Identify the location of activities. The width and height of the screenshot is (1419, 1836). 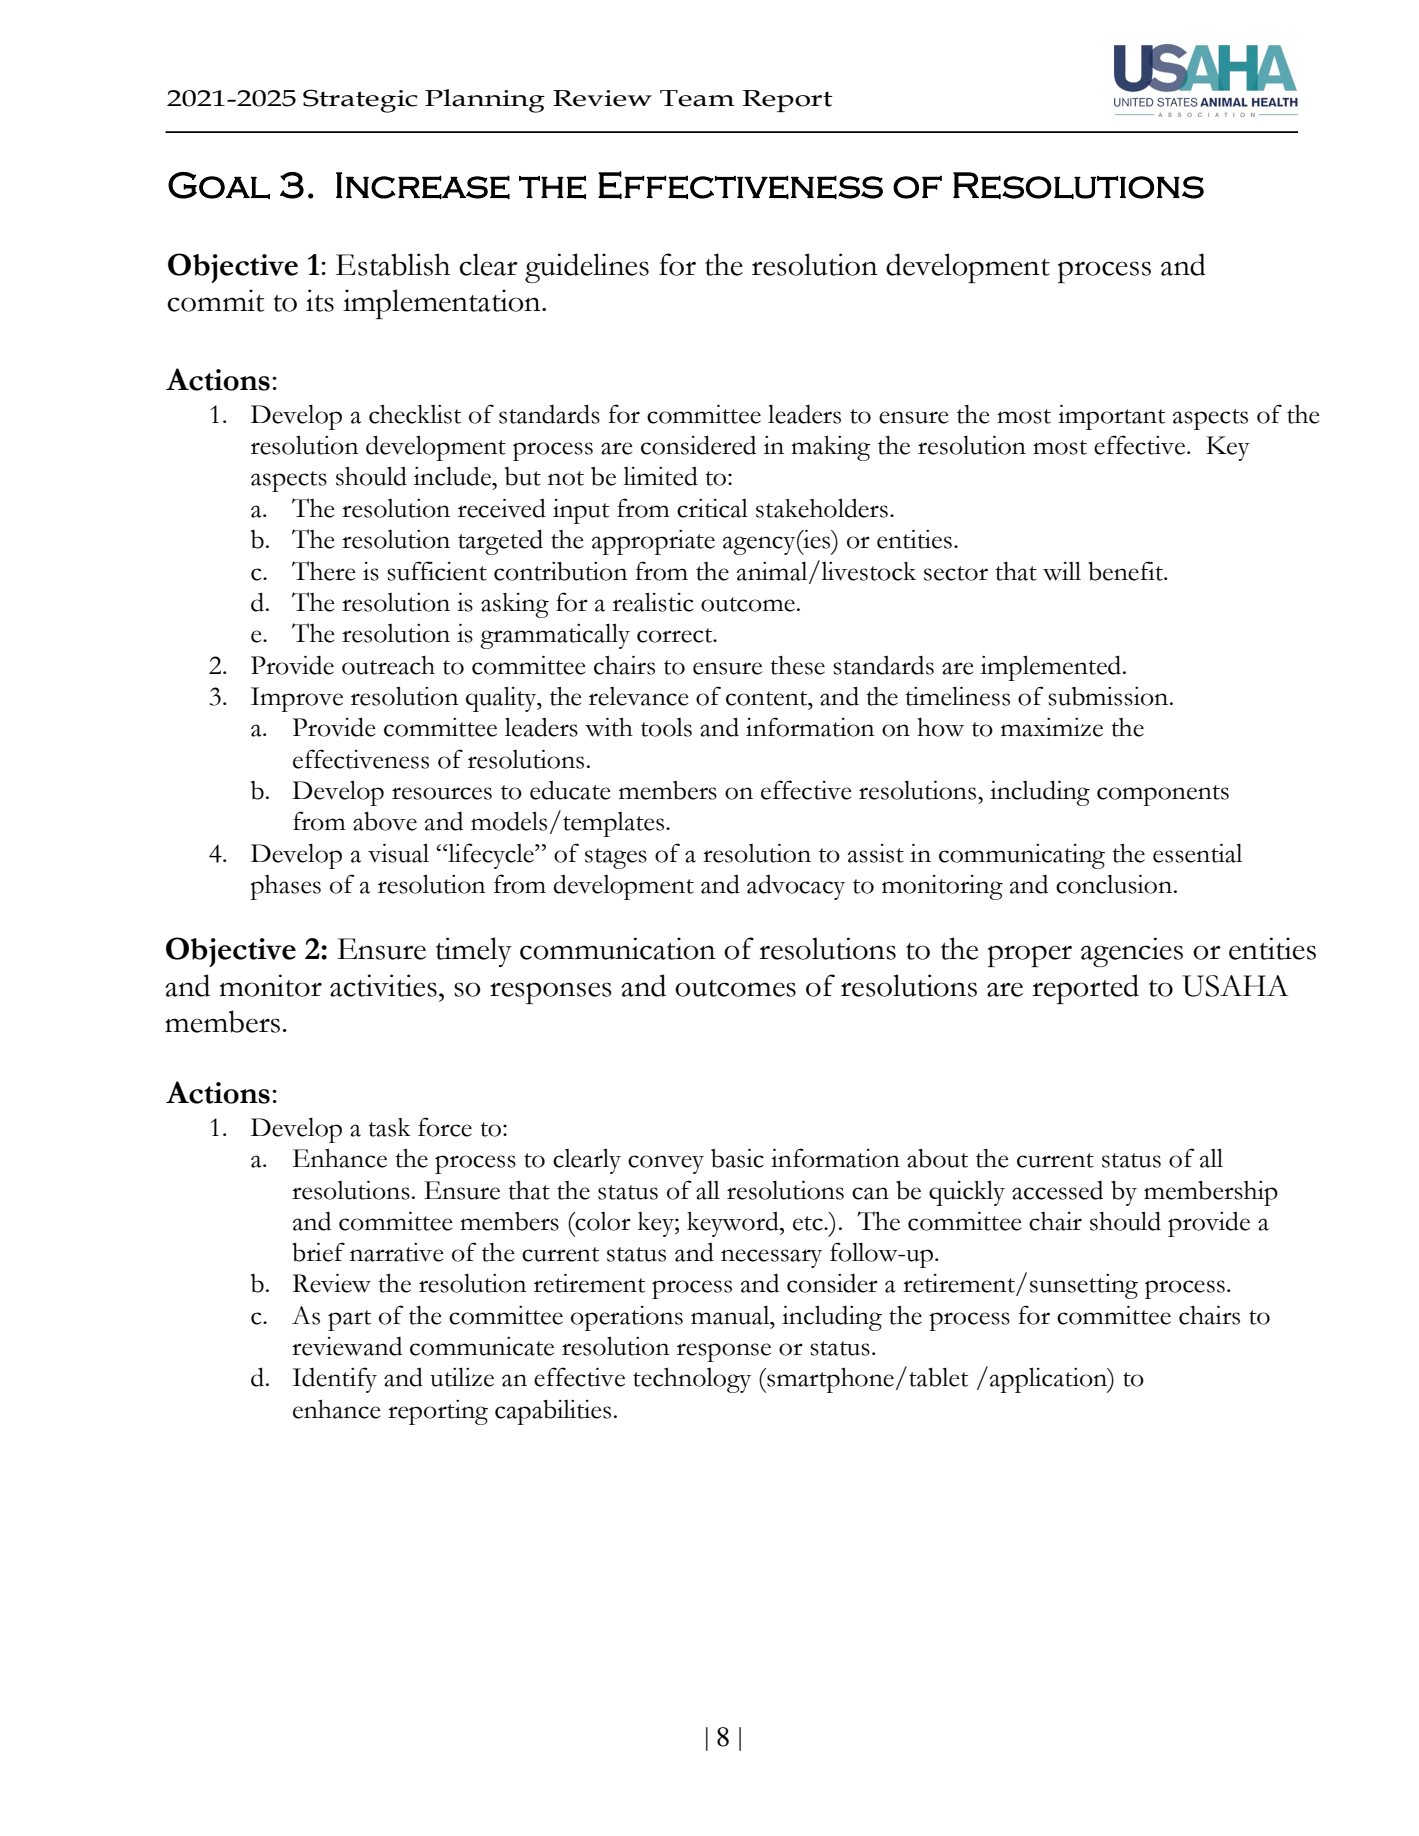
(383, 985).
